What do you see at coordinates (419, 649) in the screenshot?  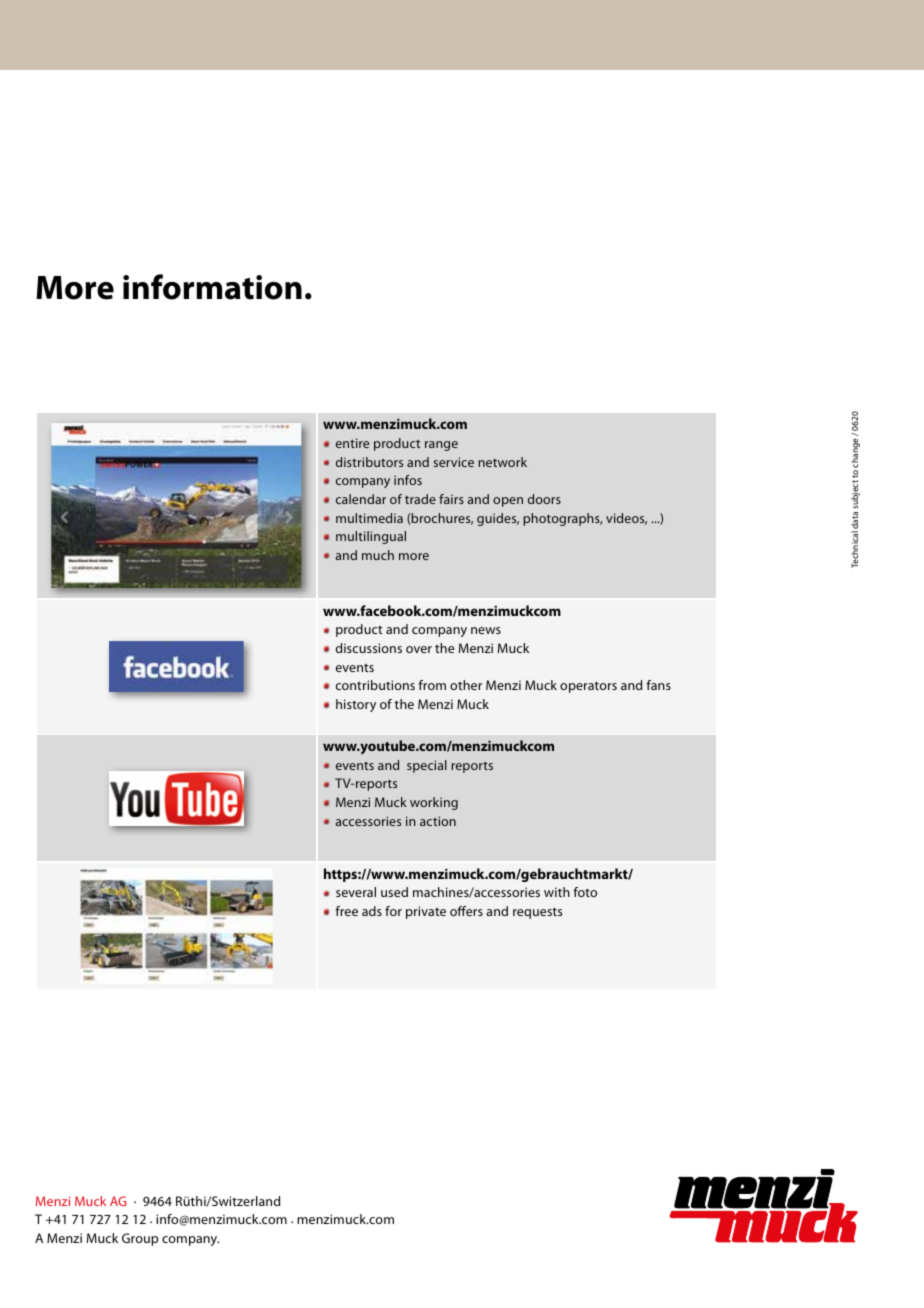 I see `over` at bounding box center [419, 649].
